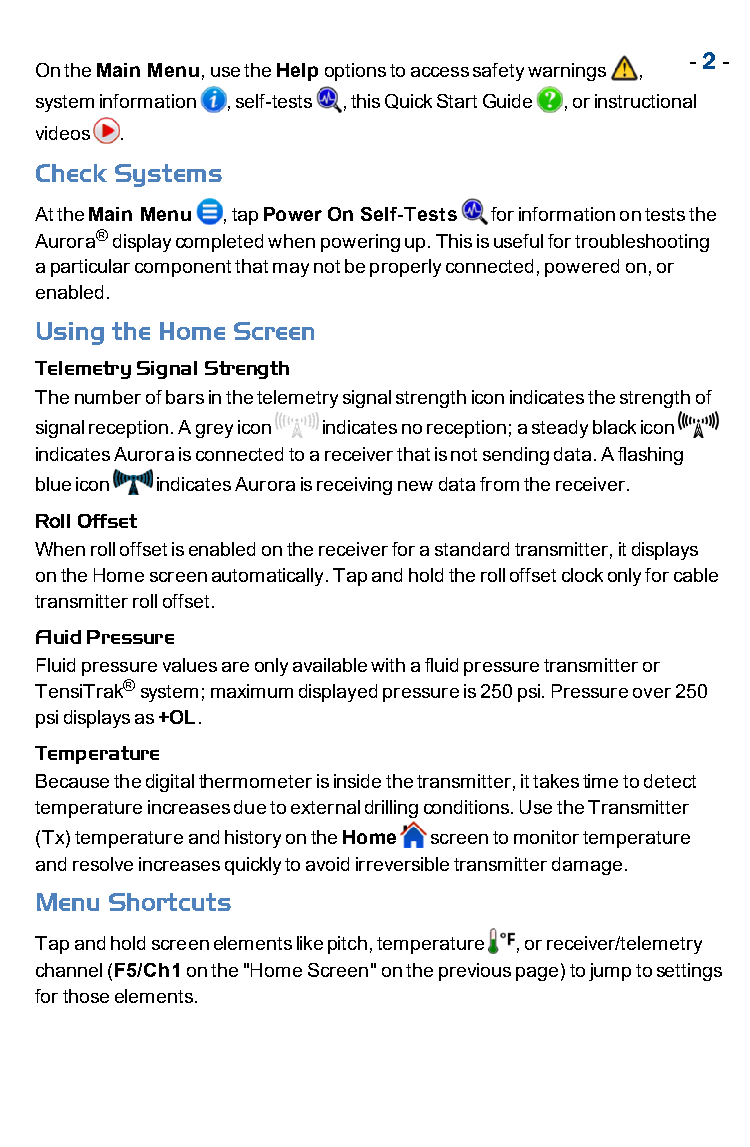 This image has height=1147, width=750. I want to click on black, so click(614, 427).
